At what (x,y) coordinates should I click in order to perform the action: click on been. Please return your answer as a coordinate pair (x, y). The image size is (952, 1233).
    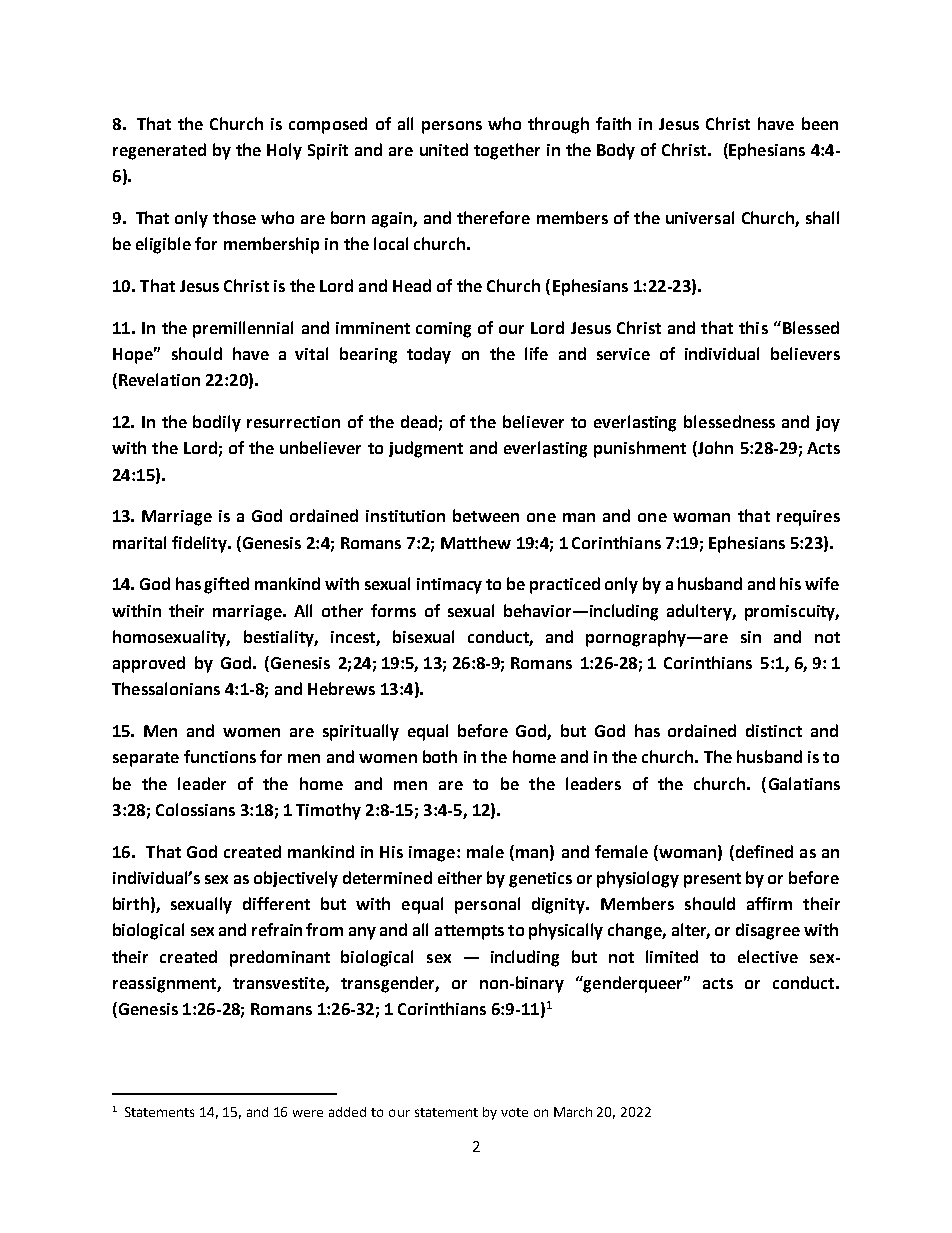
    Looking at the image, I should click on (820, 123).
